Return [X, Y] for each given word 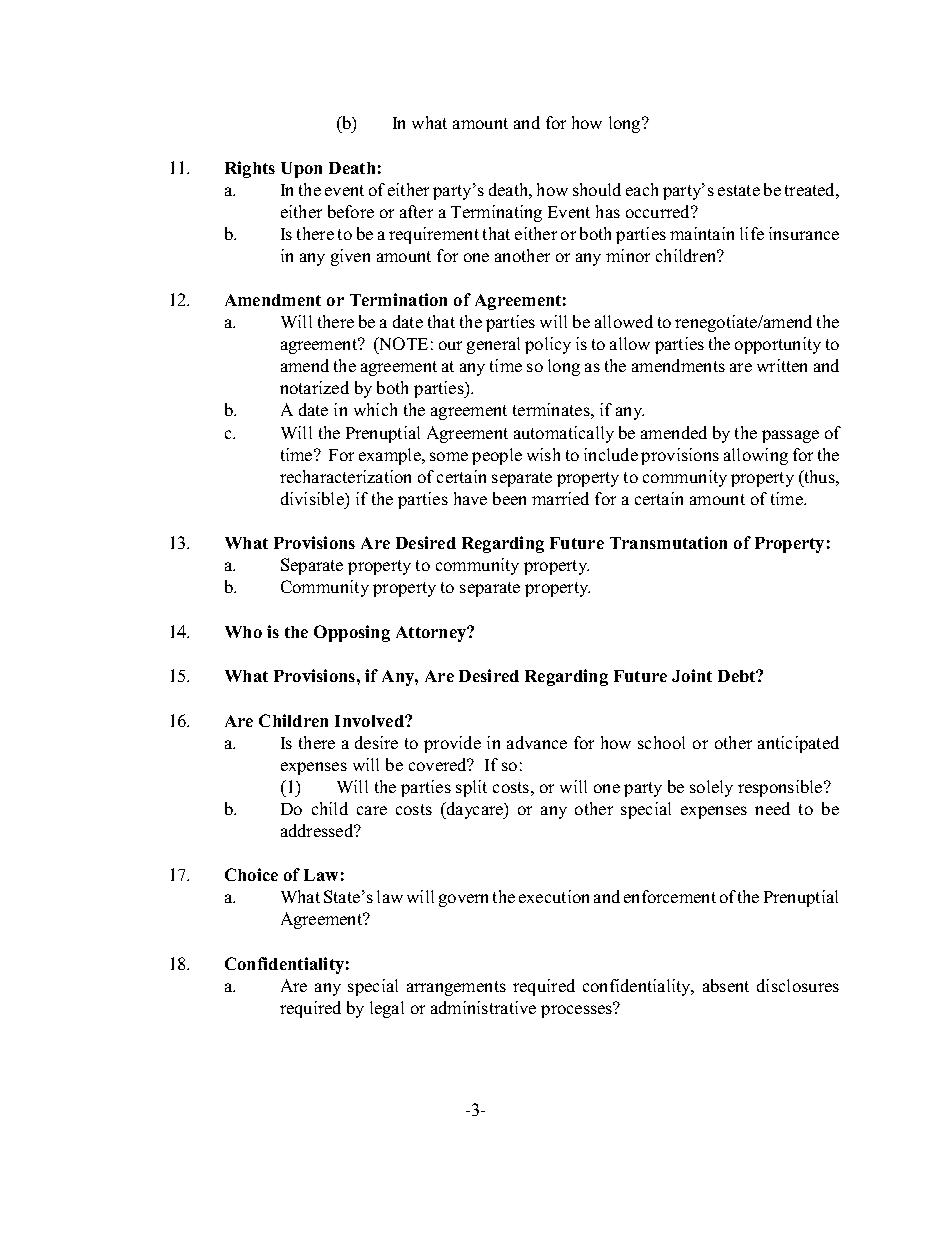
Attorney [432, 634]
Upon [301, 170]
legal [387, 1009]
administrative [483, 1007]
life [752, 233]
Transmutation [668, 542]
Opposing [352, 633]
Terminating [496, 213]
